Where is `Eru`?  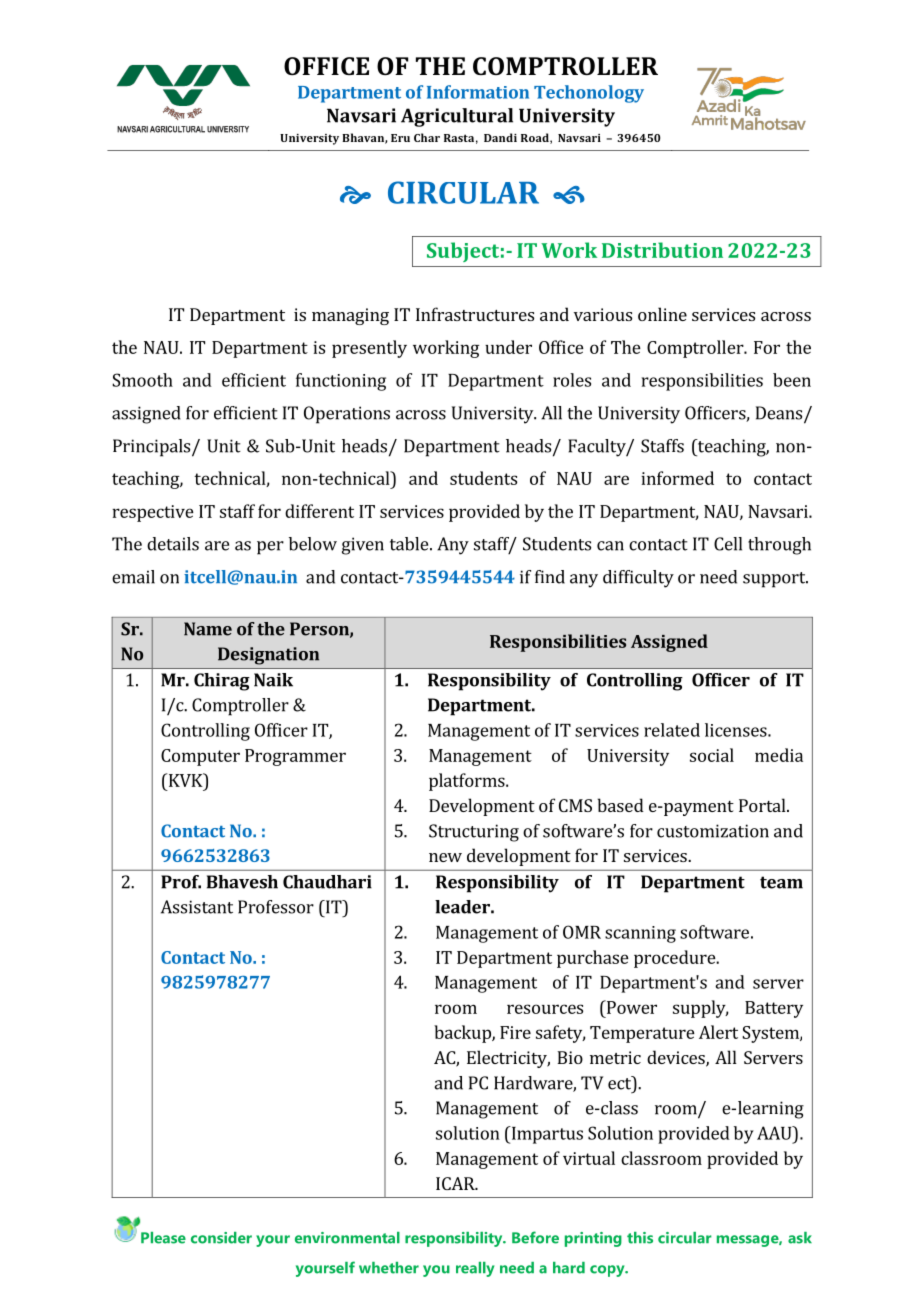 Eru is located at coordinates (400, 138).
